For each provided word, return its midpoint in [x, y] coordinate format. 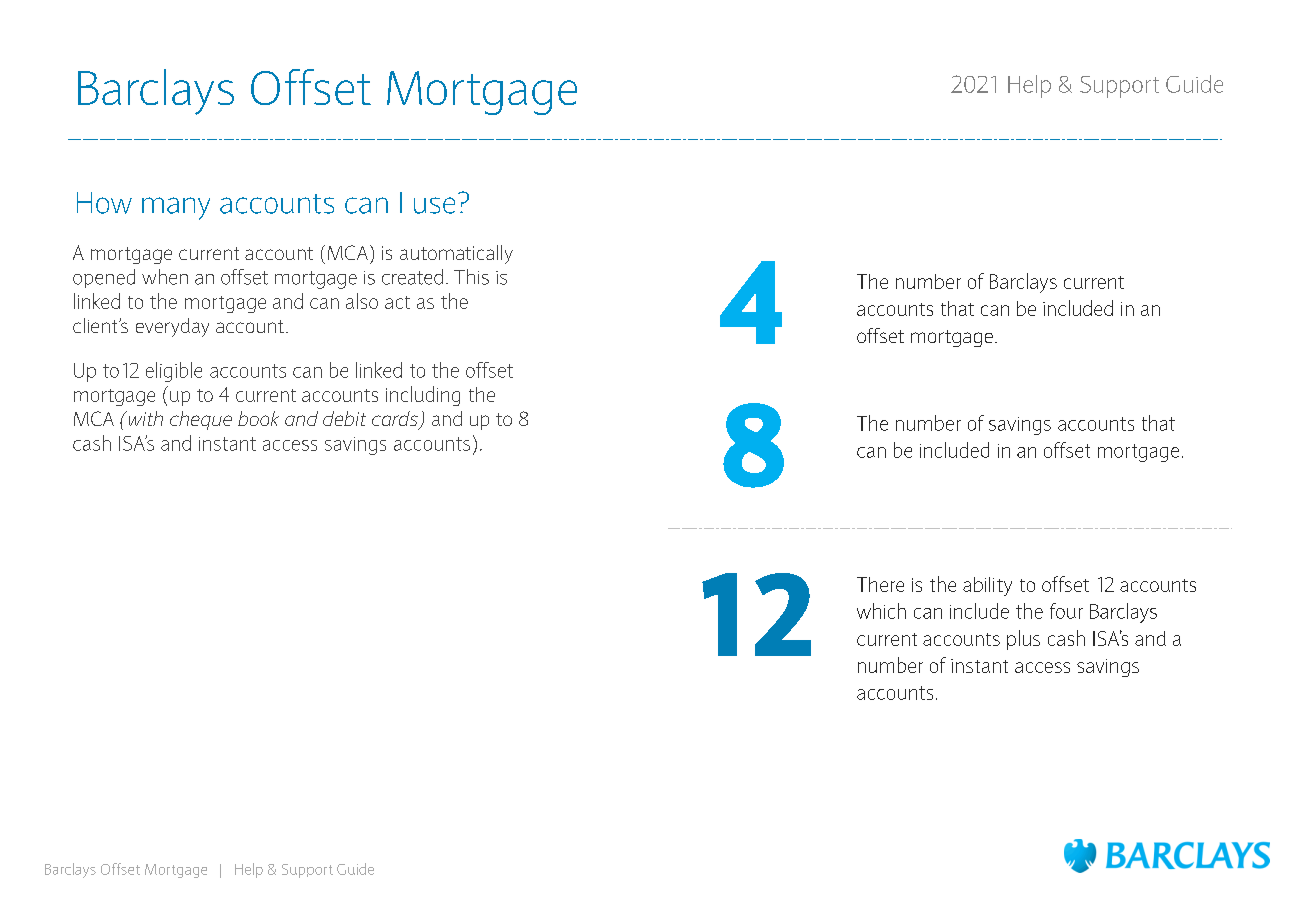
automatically [456, 254]
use [434, 205]
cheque [201, 420]
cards [396, 420]
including [423, 396]
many [176, 208]
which [881, 611]
